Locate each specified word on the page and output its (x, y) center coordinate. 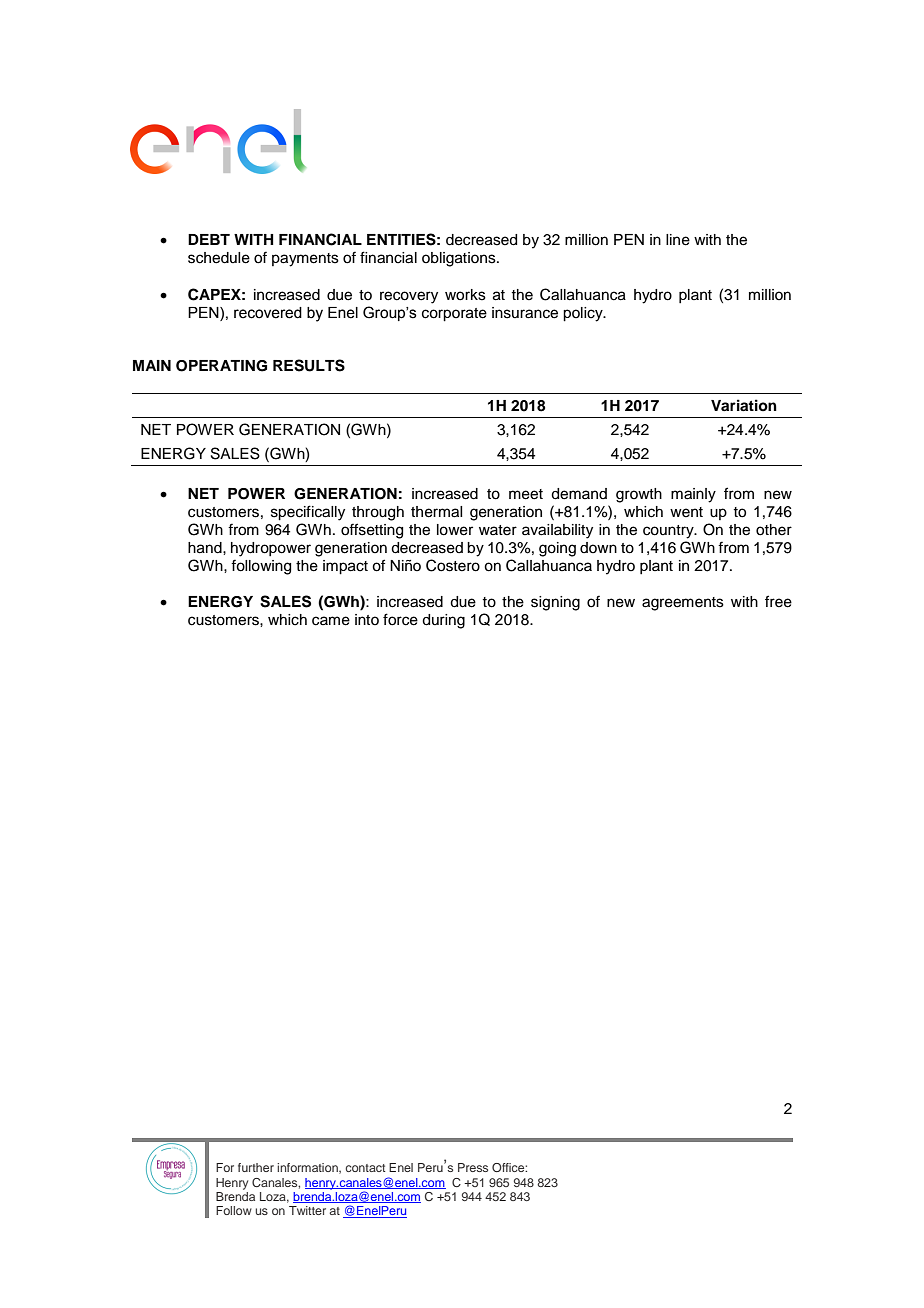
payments (305, 260)
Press (473, 1167)
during (443, 621)
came (331, 621)
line (678, 240)
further (256, 1167)
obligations (460, 259)
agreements (683, 604)
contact (365, 1168)
